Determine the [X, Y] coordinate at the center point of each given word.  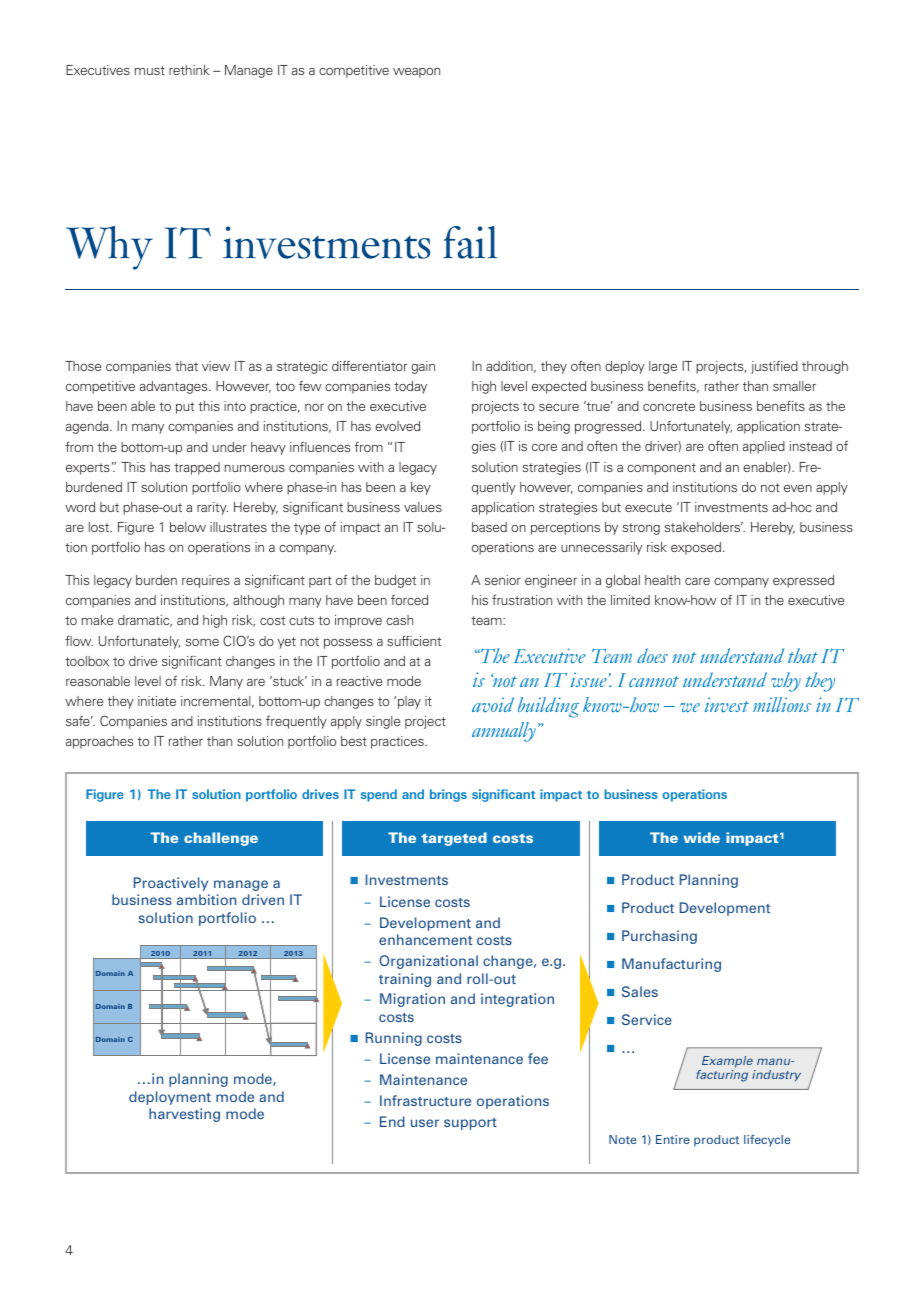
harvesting [184, 1115]
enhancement [425, 939]
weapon [416, 73]
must [150, 70]
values [423, 507]
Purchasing [659, 937]
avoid [493, 705]
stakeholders [703, 527]
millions [782, 704]
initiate [157, 701]
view [216, 366]
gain [423, 367]
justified [774, 367]
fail [470, 242]
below [188, 527]
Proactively [171, 884]
